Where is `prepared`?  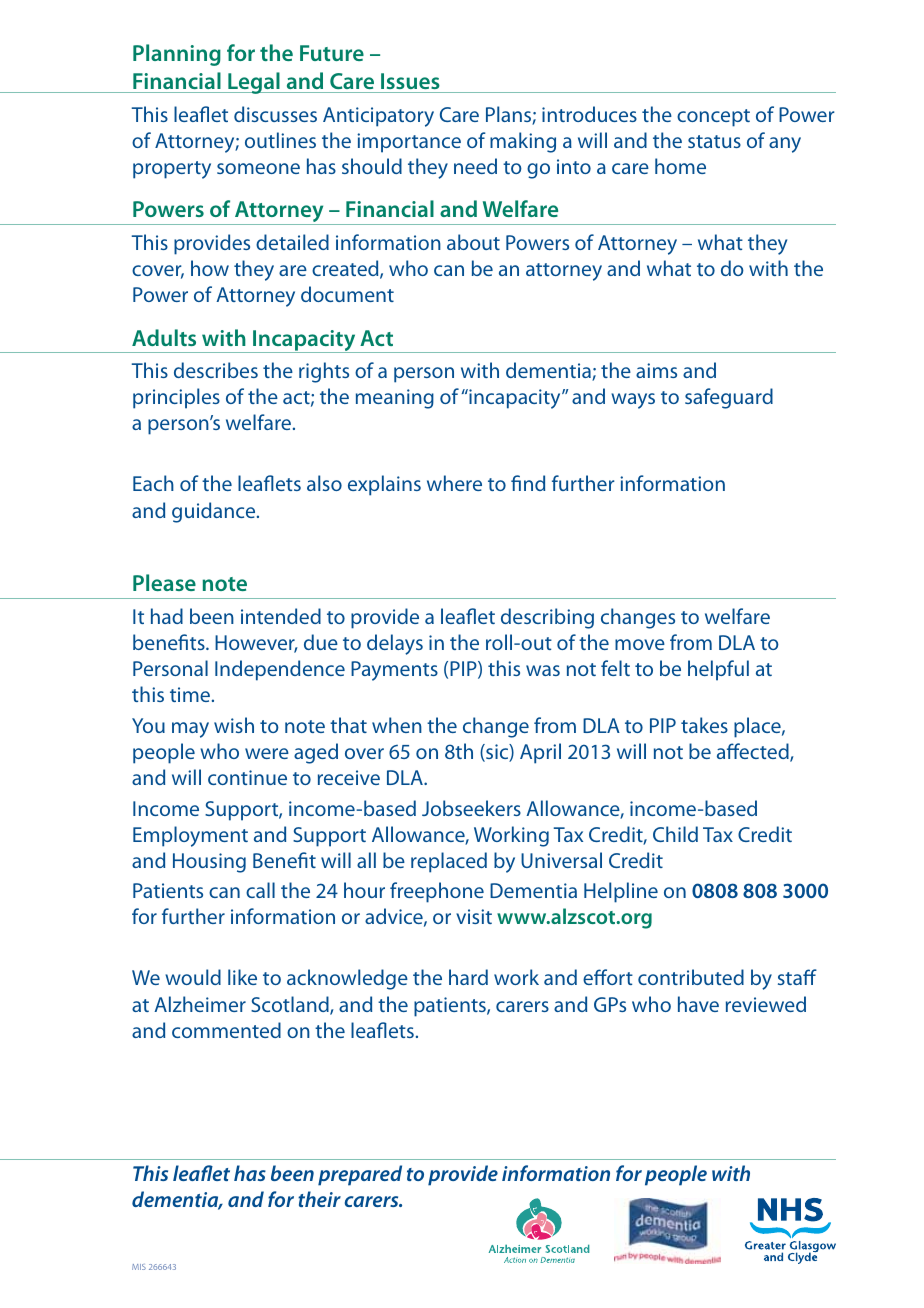
prepared is located at coordinates (360, 1175).
